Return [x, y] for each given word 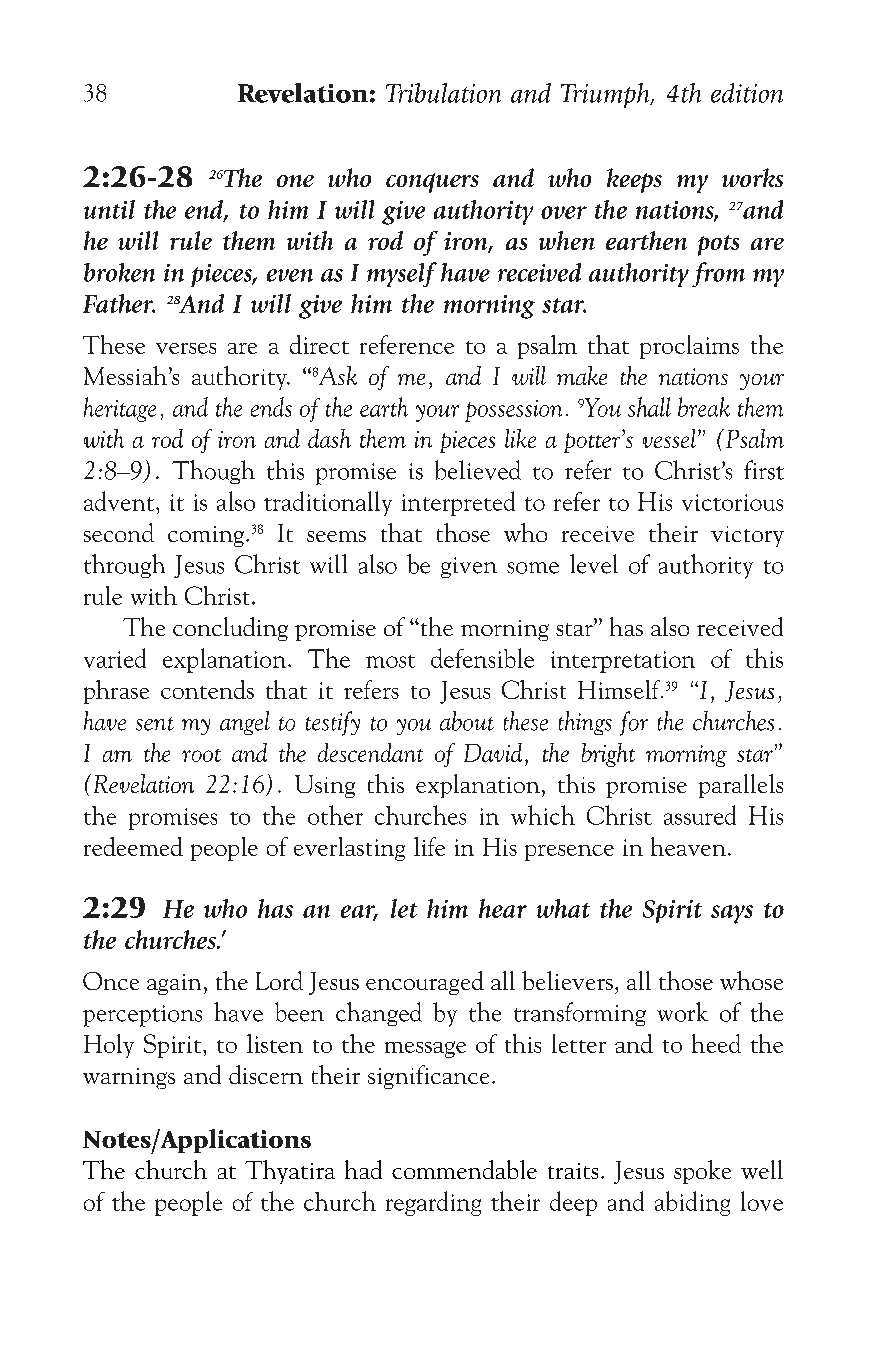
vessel [669, 438]
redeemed [133, 846]
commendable [464, 1169]
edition [747, 93]
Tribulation [443, 93]
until [109, 209]
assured [700, 815]
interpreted [458, 503]
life [429, 846]
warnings [129, 1078]
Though [213, 472]
